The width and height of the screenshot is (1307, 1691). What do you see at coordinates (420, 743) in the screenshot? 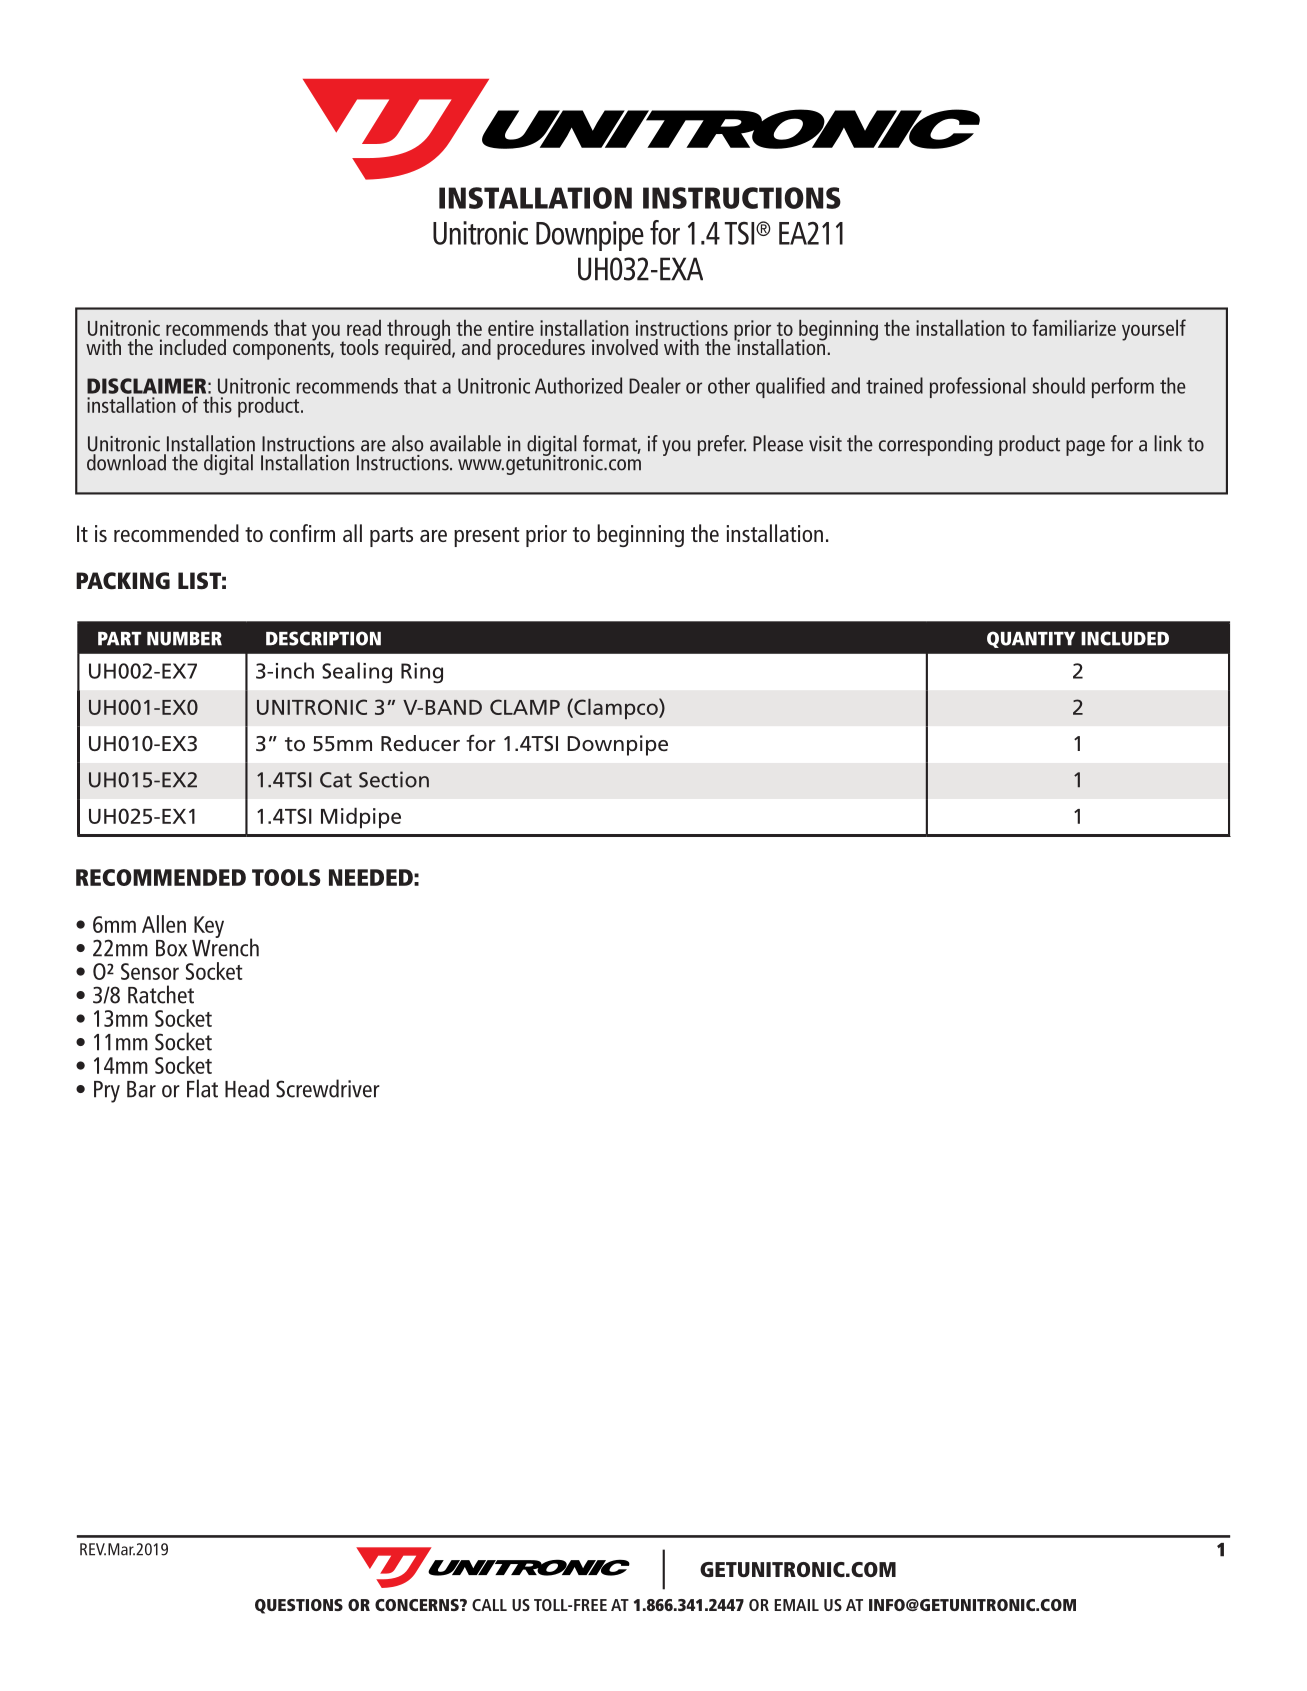
I see `Reducer` at bounding box center [420, 743].
